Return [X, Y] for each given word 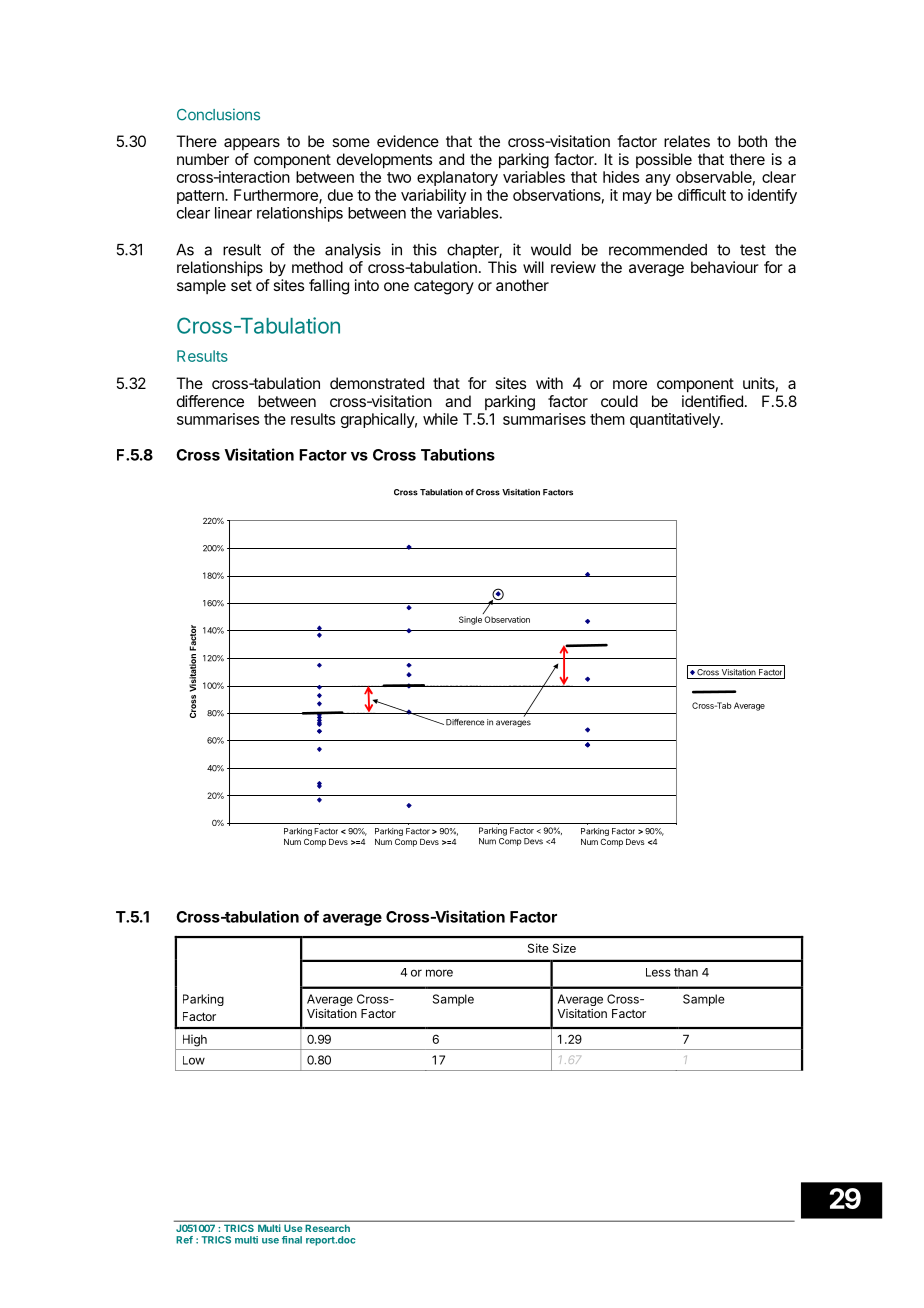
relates [687, 141]
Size [564, 948]
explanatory [457, 178]
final [292, 1240]
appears [252, 144]
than [686, 972]
